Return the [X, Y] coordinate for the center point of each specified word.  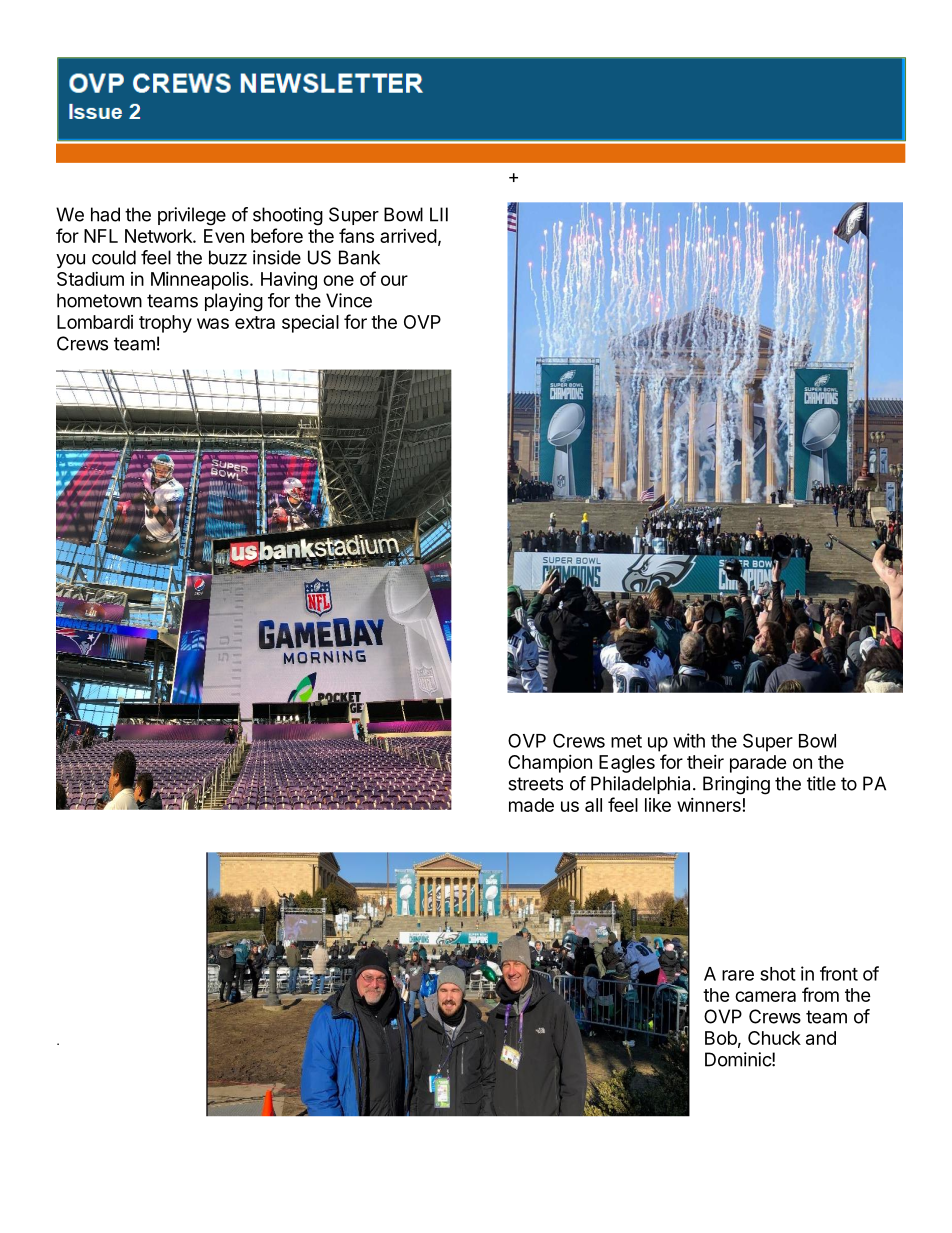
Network [159, 236]
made [531, 805]
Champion [550, 764]
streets [535, 784]
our [394, 280]
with [689, 740]
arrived [408, 236]
